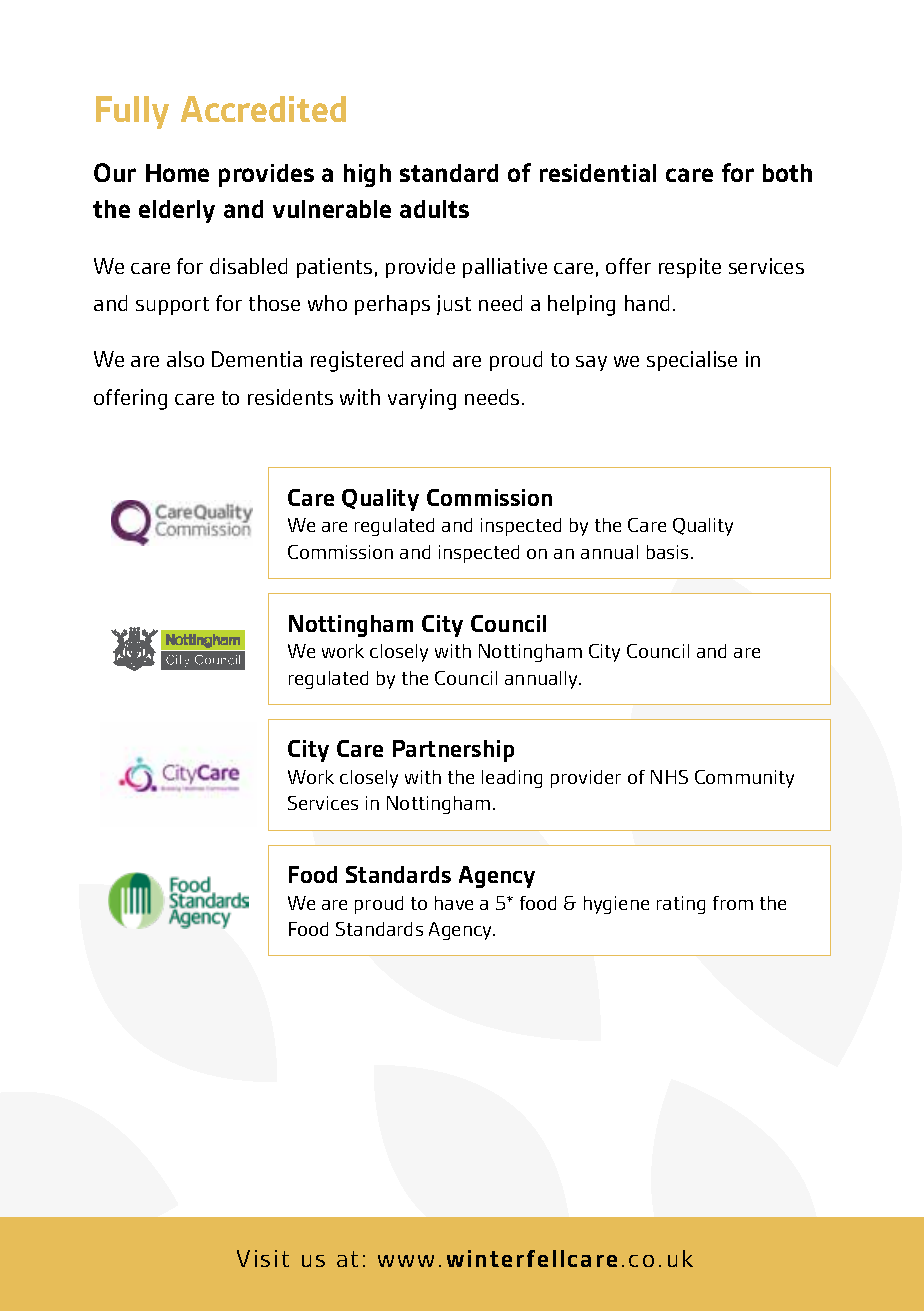 The height and width of the screenshot is (1311, 924). I want to click on have, so click(454, 903).
